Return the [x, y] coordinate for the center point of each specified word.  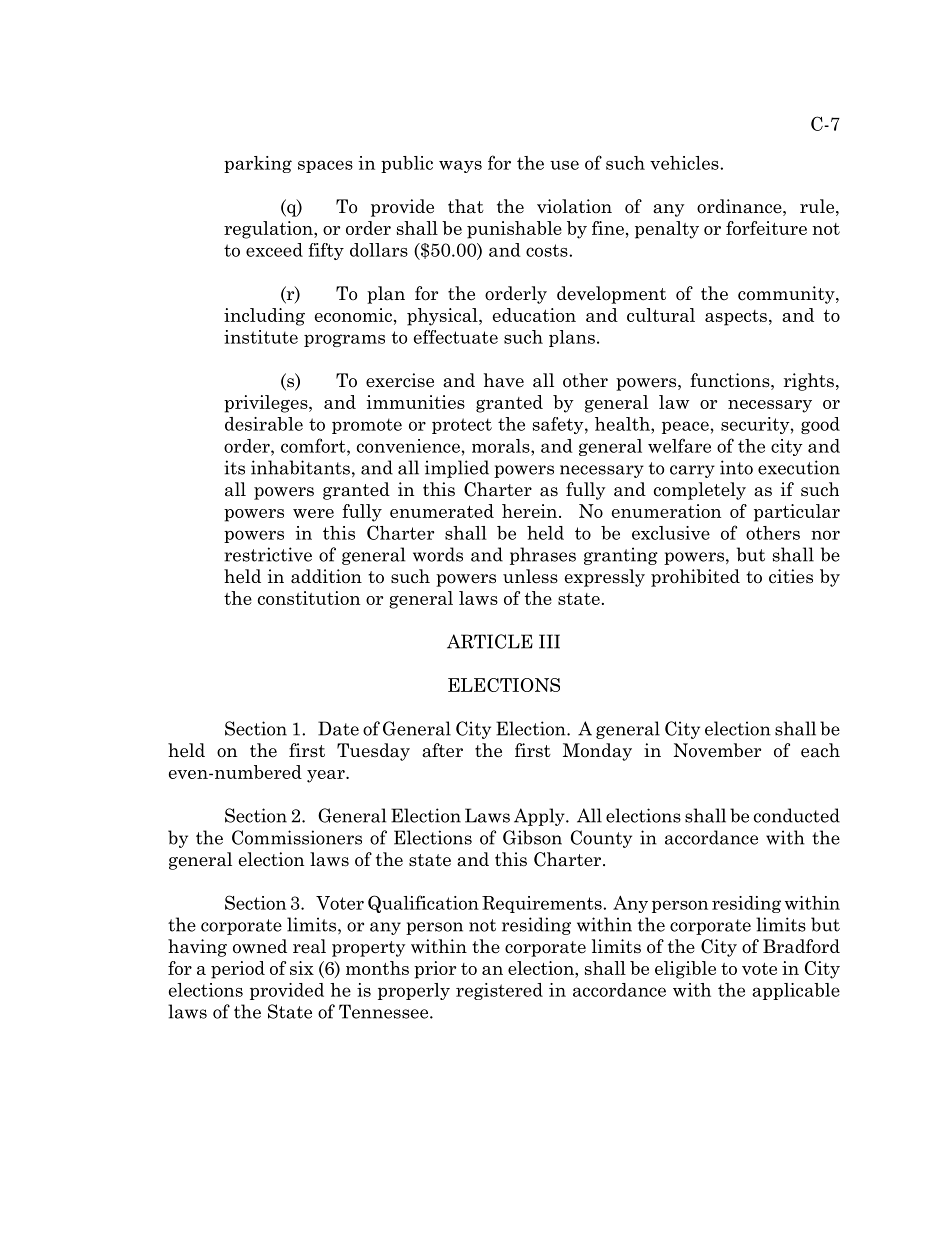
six [302, 968]
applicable [796, 991]
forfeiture [766, 228]
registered [499, 991]
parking [258, 164]
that [466, 206]
